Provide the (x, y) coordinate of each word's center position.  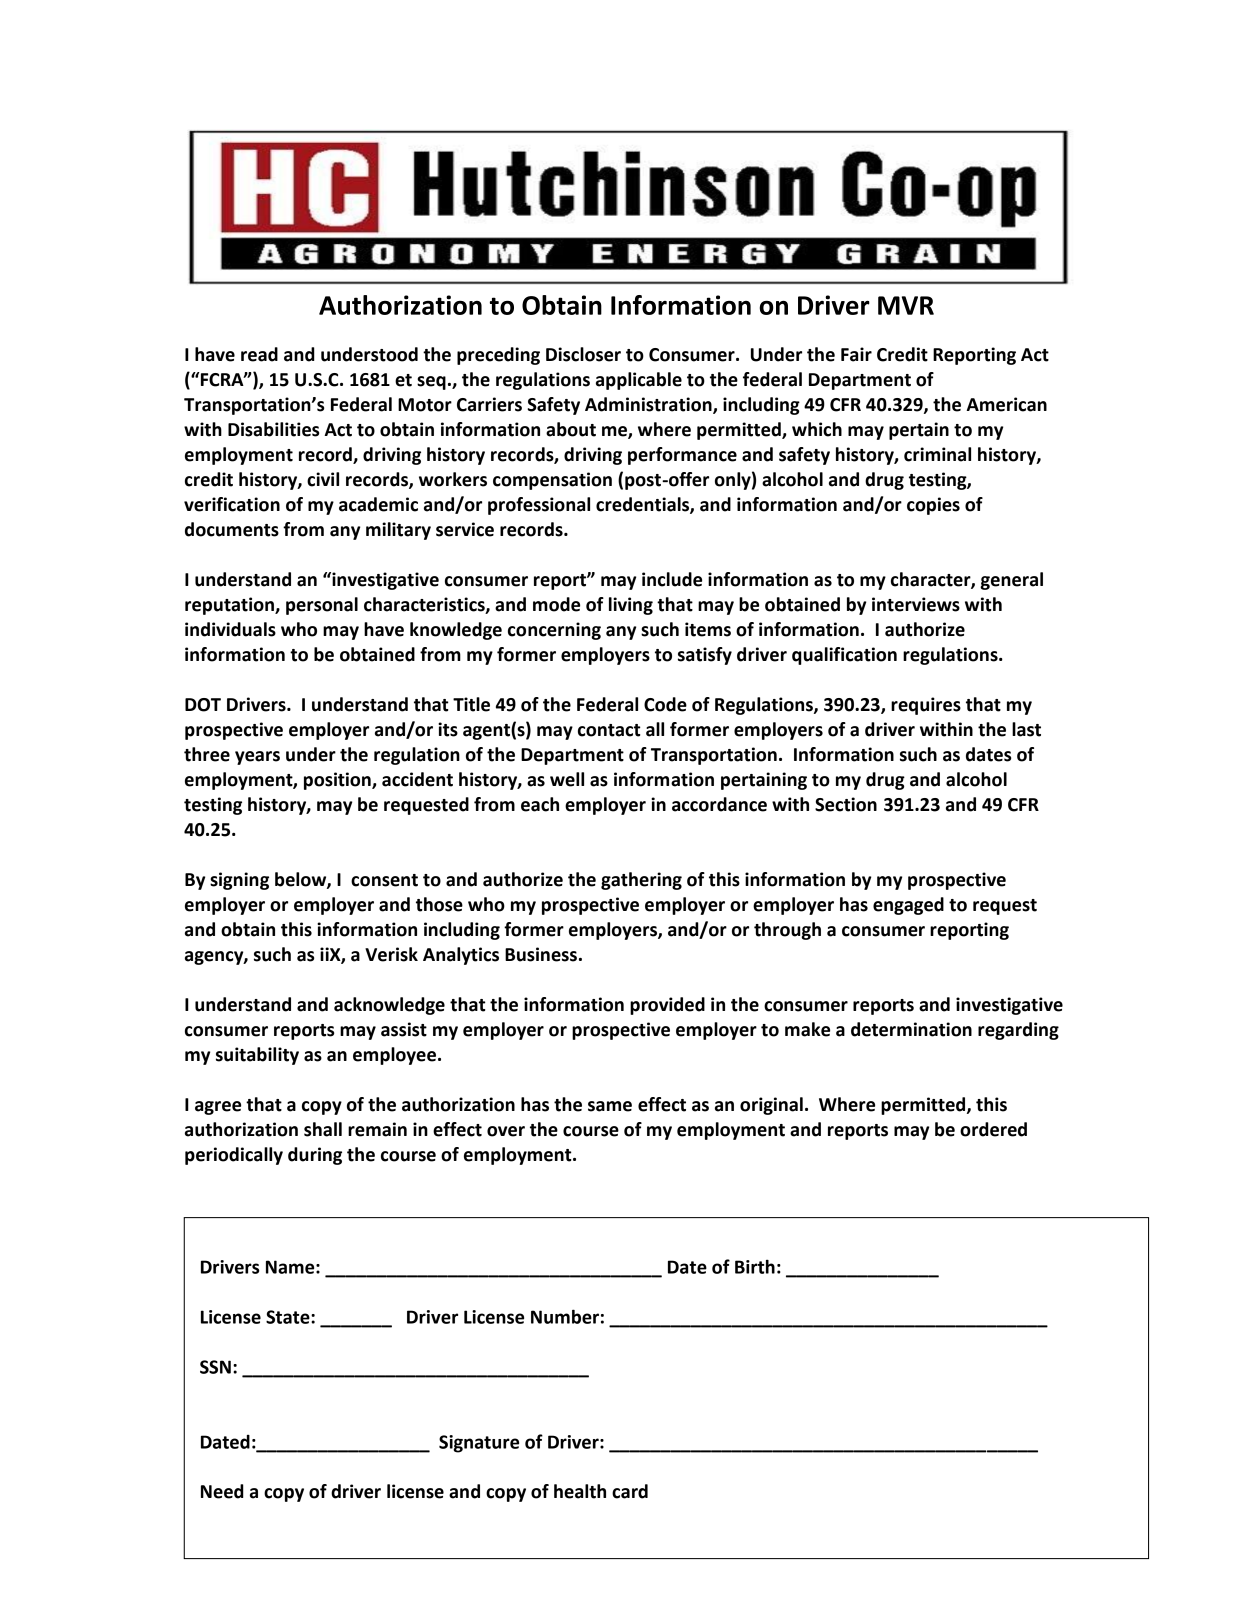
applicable (639, 381)
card (630, 1491)
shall (323, 1129)
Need (222, 1491)
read (259, 354)
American (1006, 404)
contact (609, 730)
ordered (993, 1129)
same (610, 1106)
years (257, 758)
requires (926, 706)
